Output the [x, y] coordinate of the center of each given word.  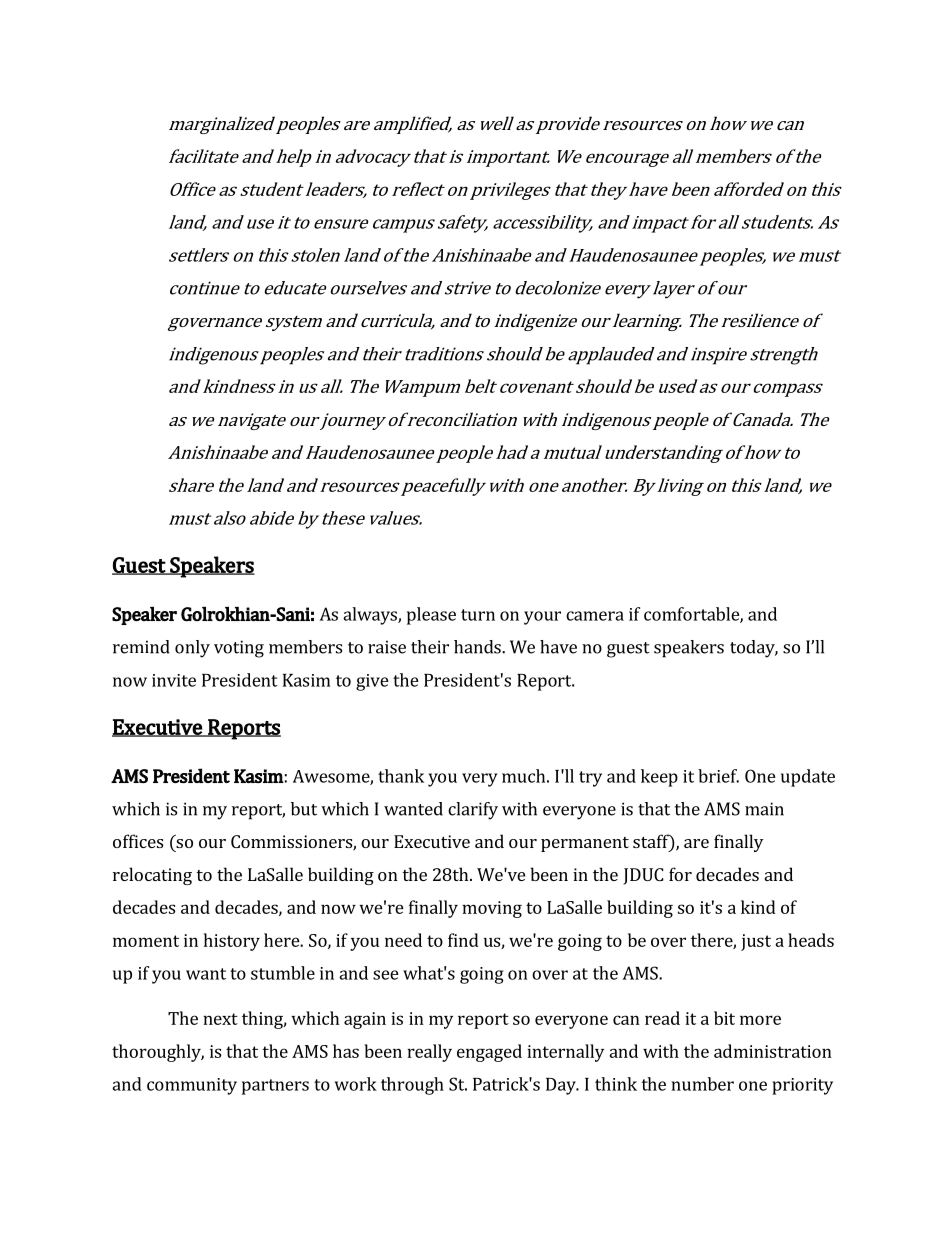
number [703, 1084]
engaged [489, 1053]
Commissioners [292, 843]
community [192, 1086]
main [764, 809]
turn [478, 615]
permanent [585, 844]
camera [595, 616]
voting [239, 649]
